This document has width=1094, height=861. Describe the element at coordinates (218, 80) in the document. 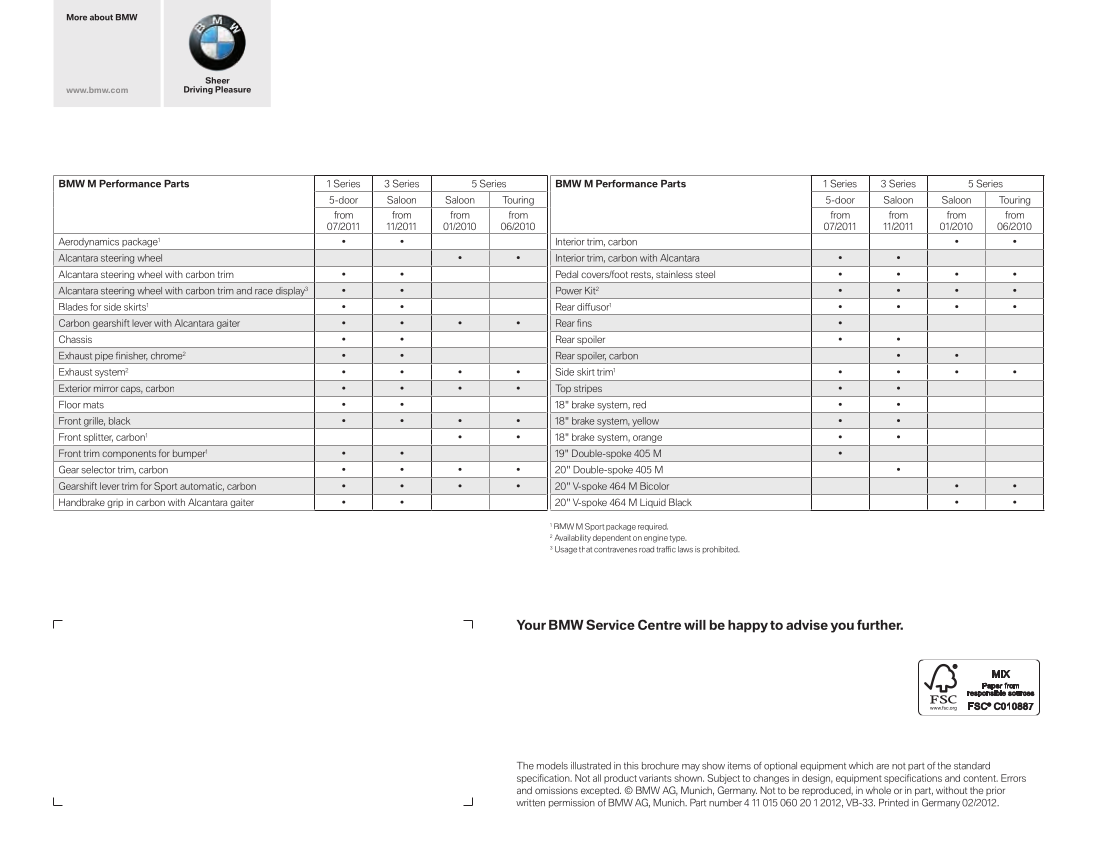

I see `Sheer` at that location.
